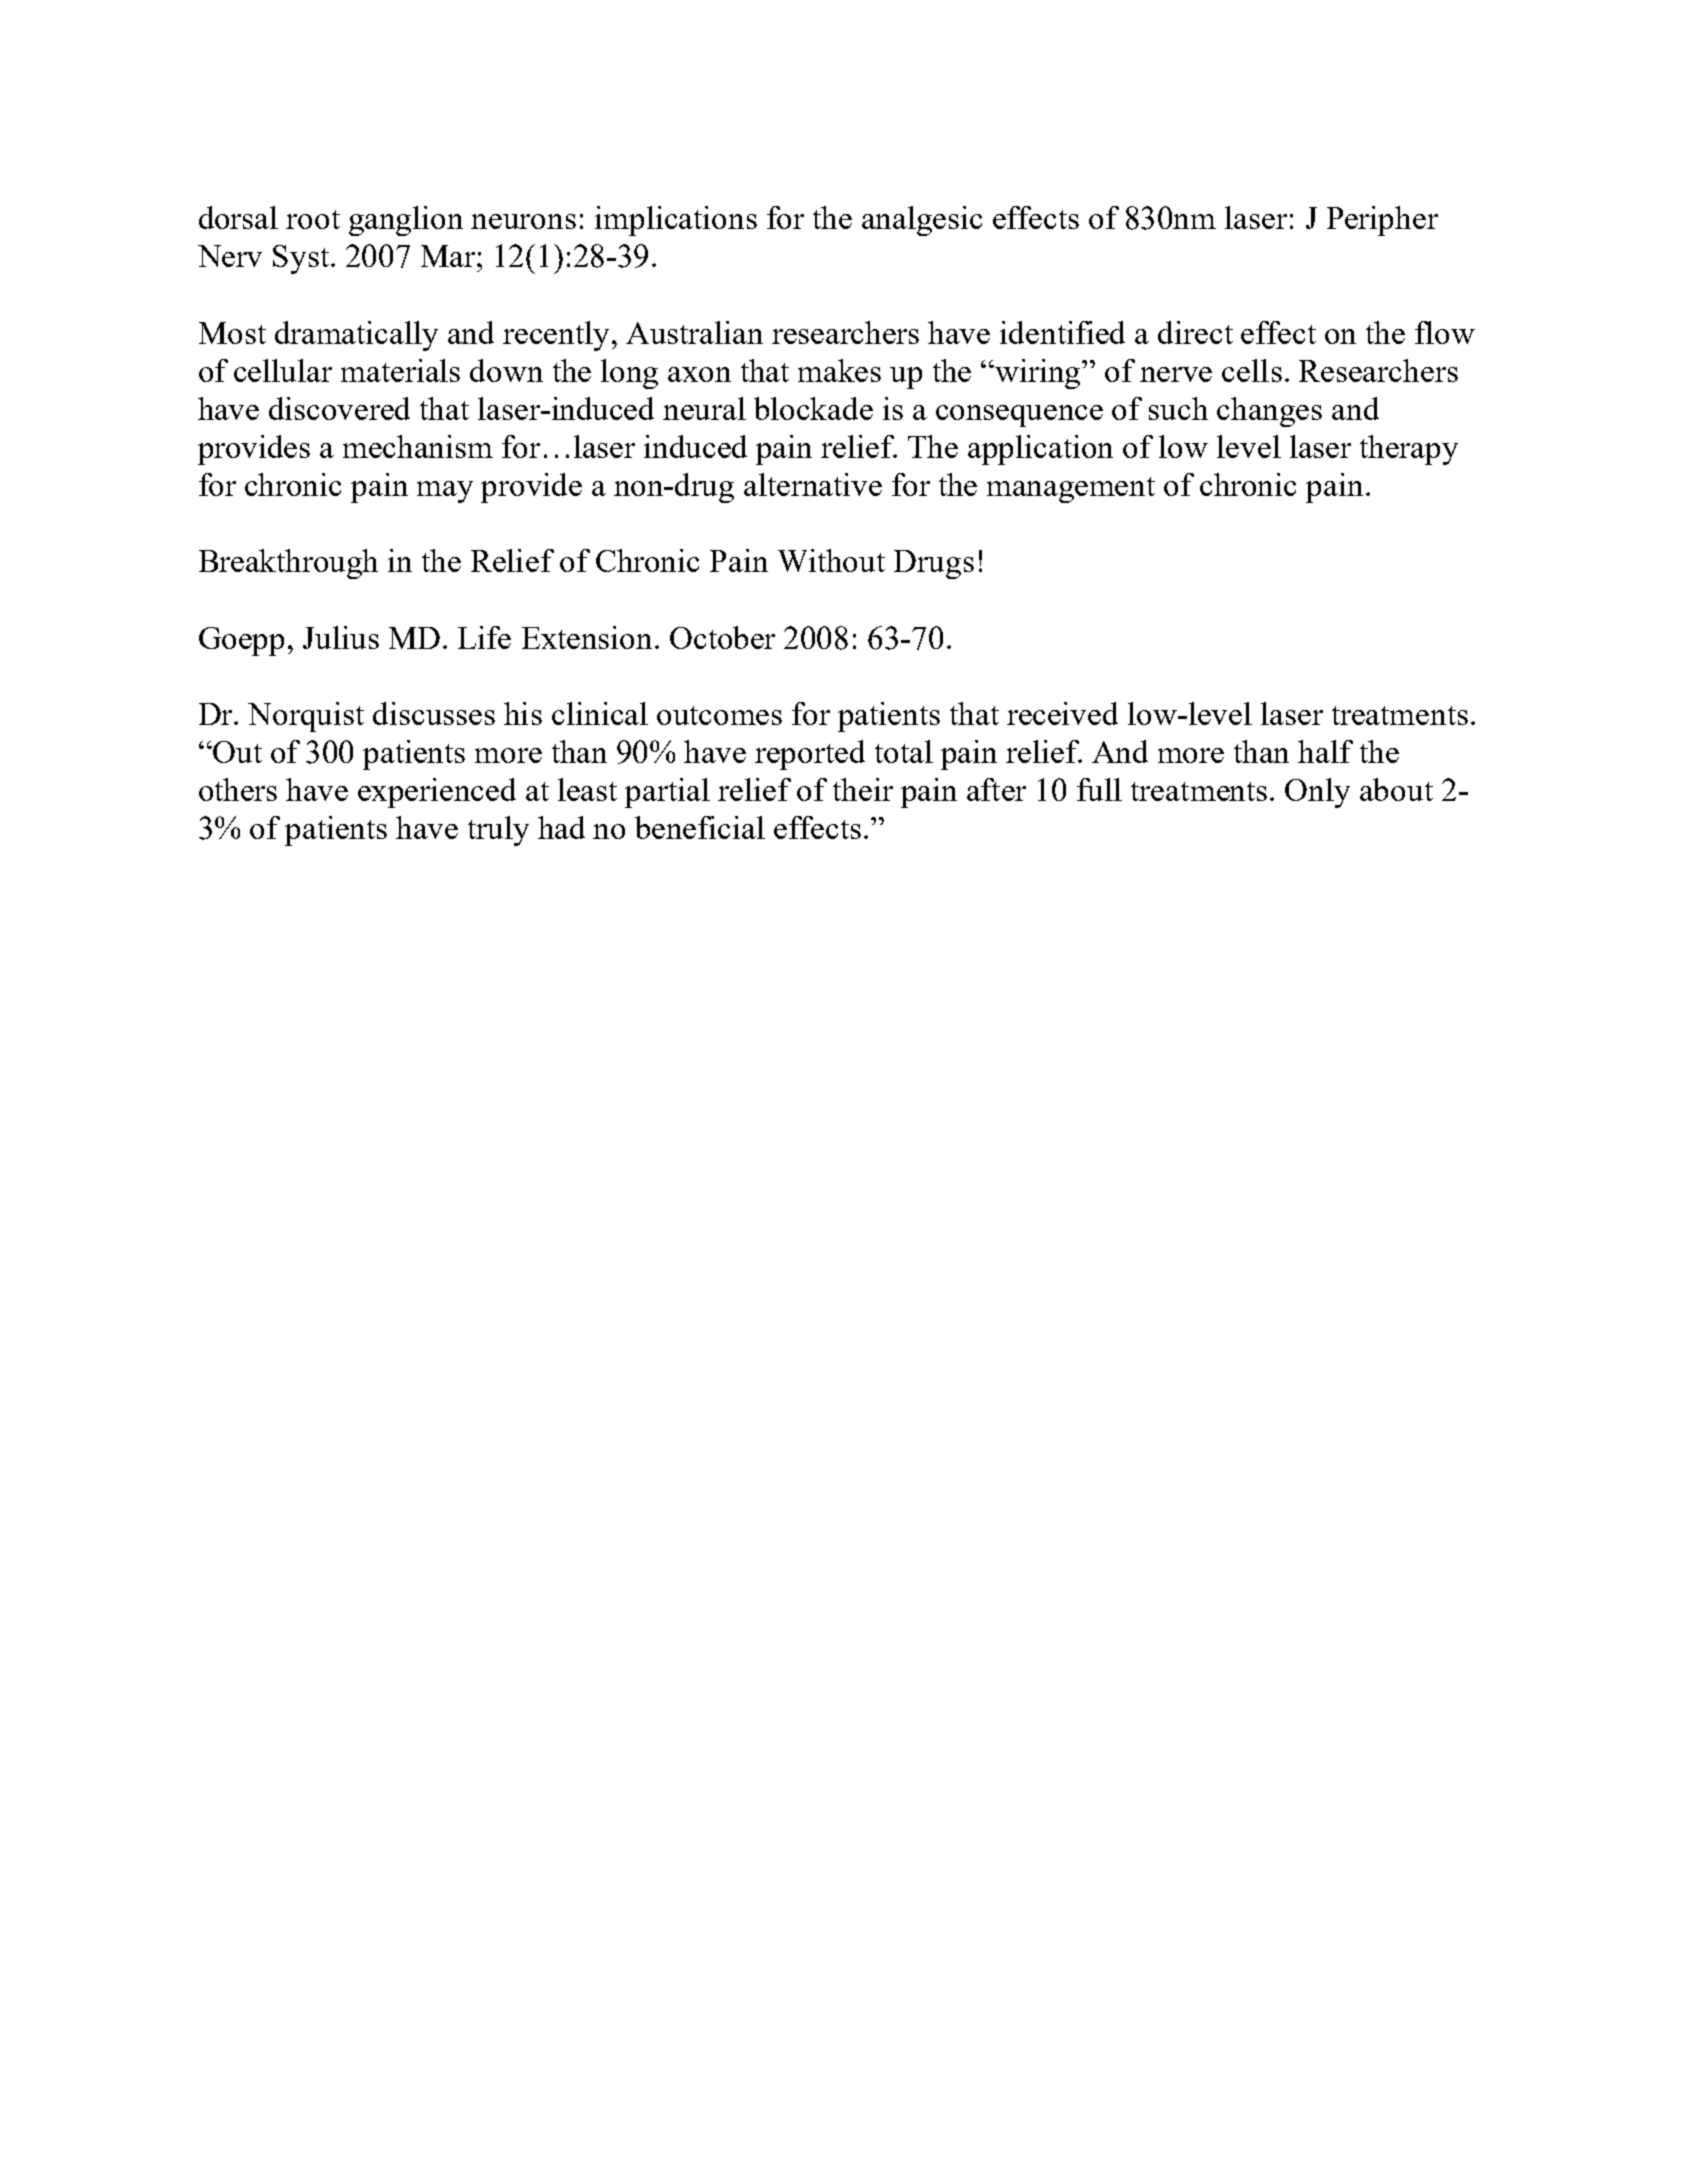 Image resolution: width=1685 pixels, height=2181 pixels. I want to click on Without, so click(831, 560).
